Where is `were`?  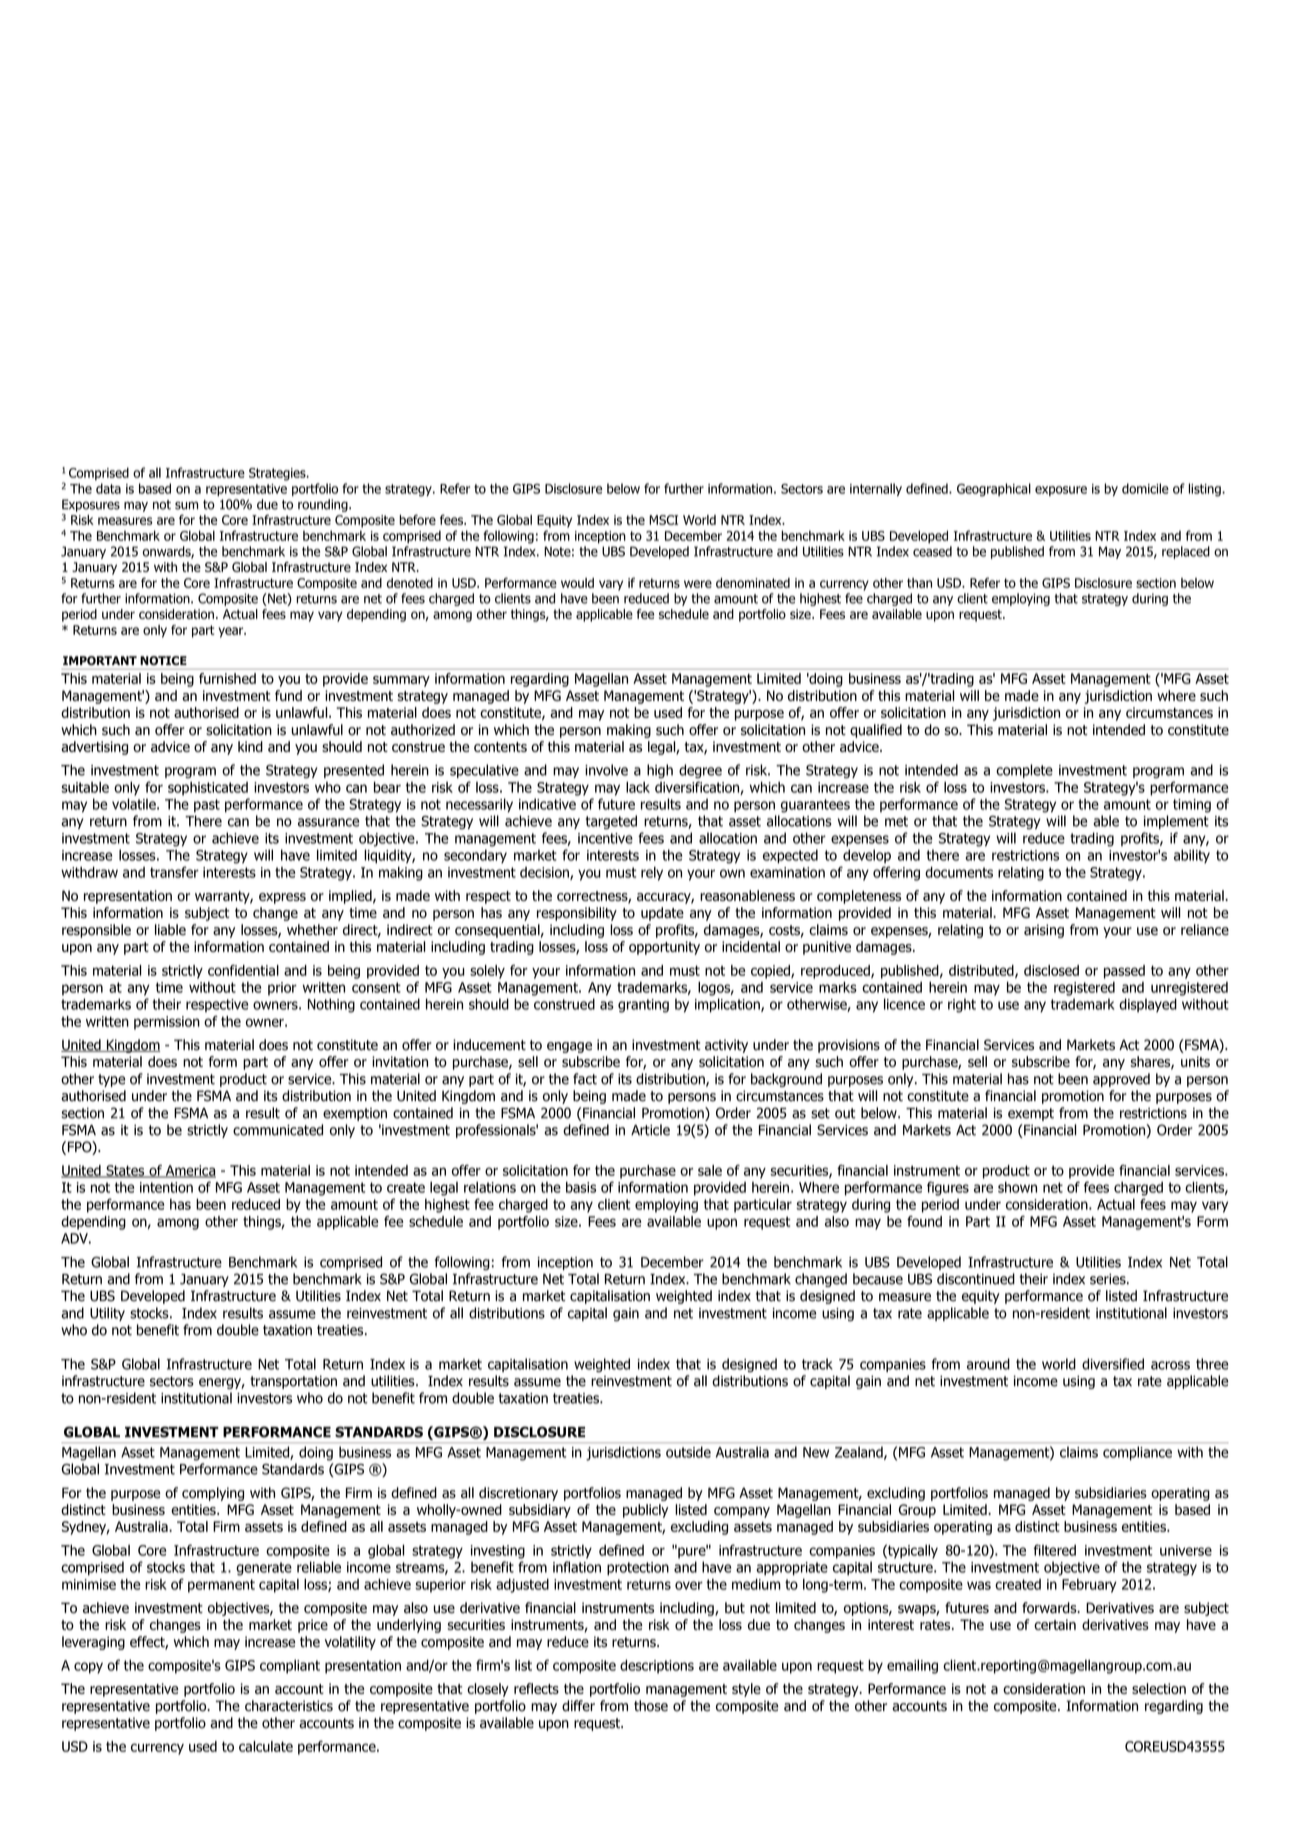 were is located at coordinates (698, 584).
